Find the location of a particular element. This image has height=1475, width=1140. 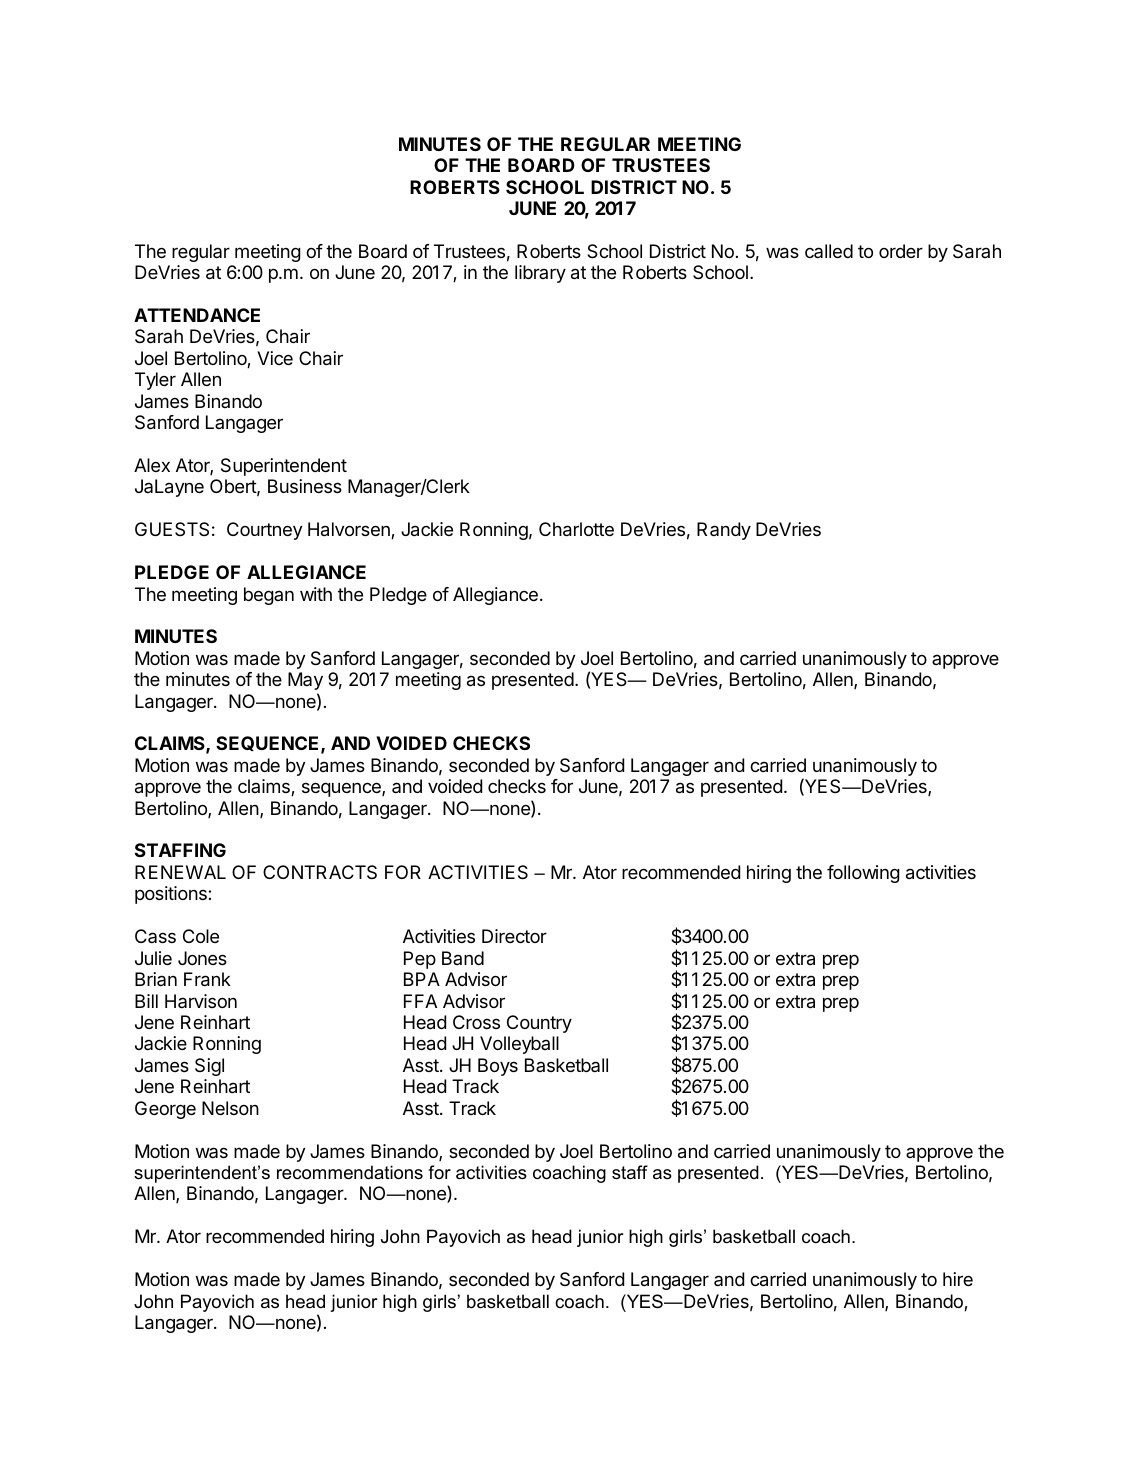

library is located at coordinates (540, 274).
